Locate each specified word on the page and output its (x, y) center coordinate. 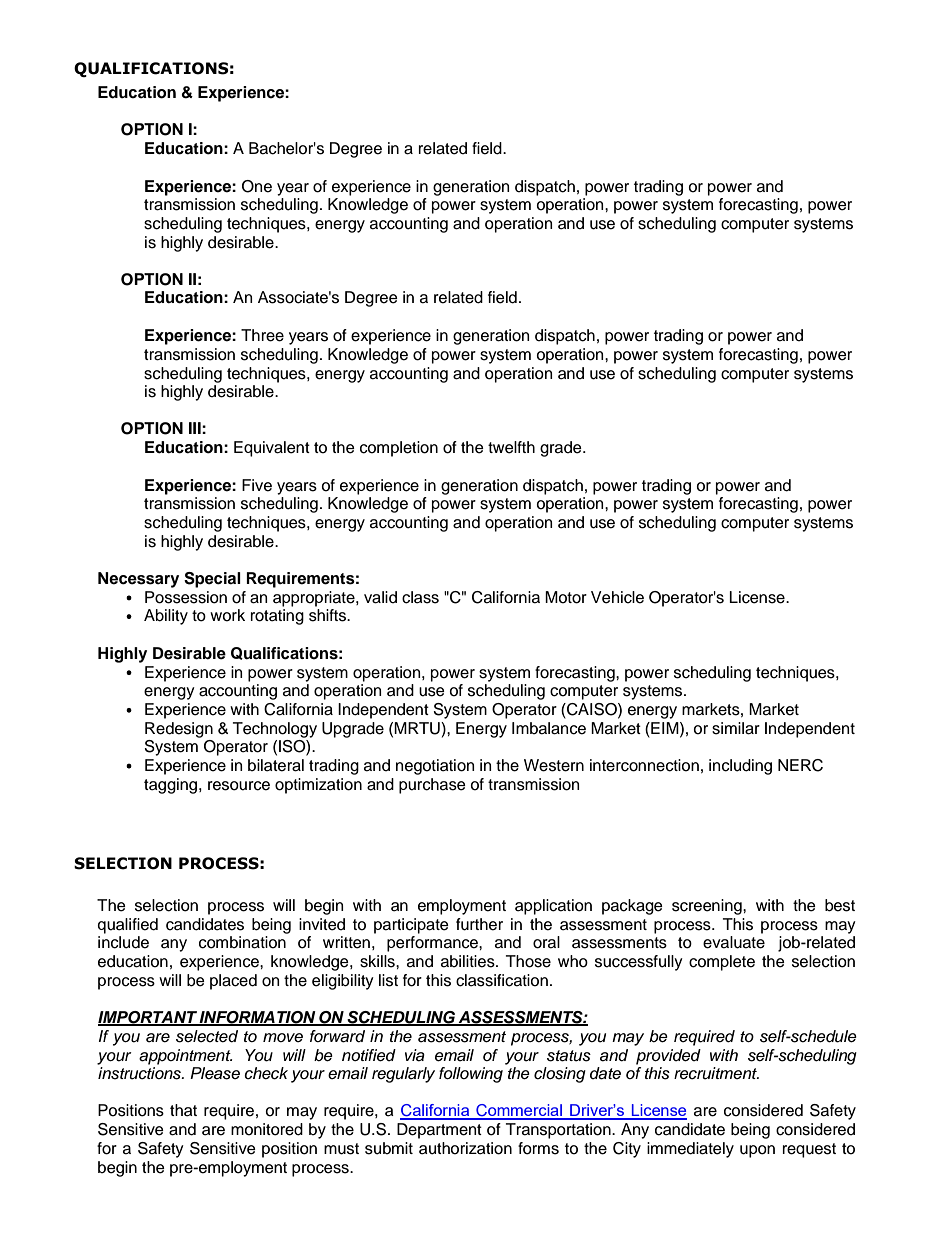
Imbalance (549, 728)
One (257, 186)
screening (708, 907)
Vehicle (617, 597)
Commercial (519, 1111)
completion (399, 449)
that (183, 1110)
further (479, 924)
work (227, 615)
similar (736, 728)
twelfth (511, 447)
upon (757, 1151)
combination (242, 942)
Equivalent (272, 449)
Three (262, 335)
